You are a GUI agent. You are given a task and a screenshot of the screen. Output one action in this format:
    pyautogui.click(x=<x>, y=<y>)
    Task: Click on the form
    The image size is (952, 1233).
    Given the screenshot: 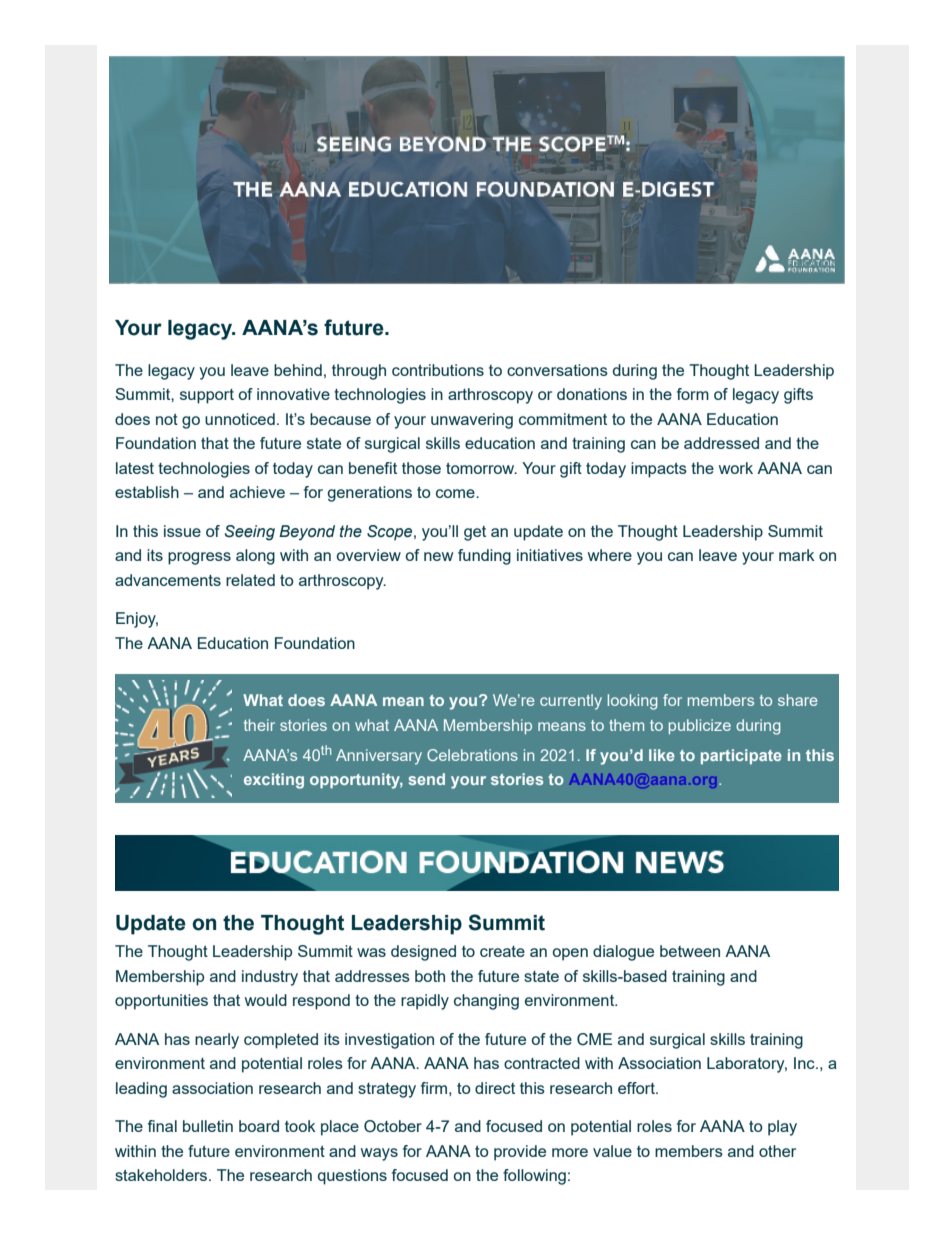 What is the action you would take?
    pyautogui.click(x=693, y=394)
